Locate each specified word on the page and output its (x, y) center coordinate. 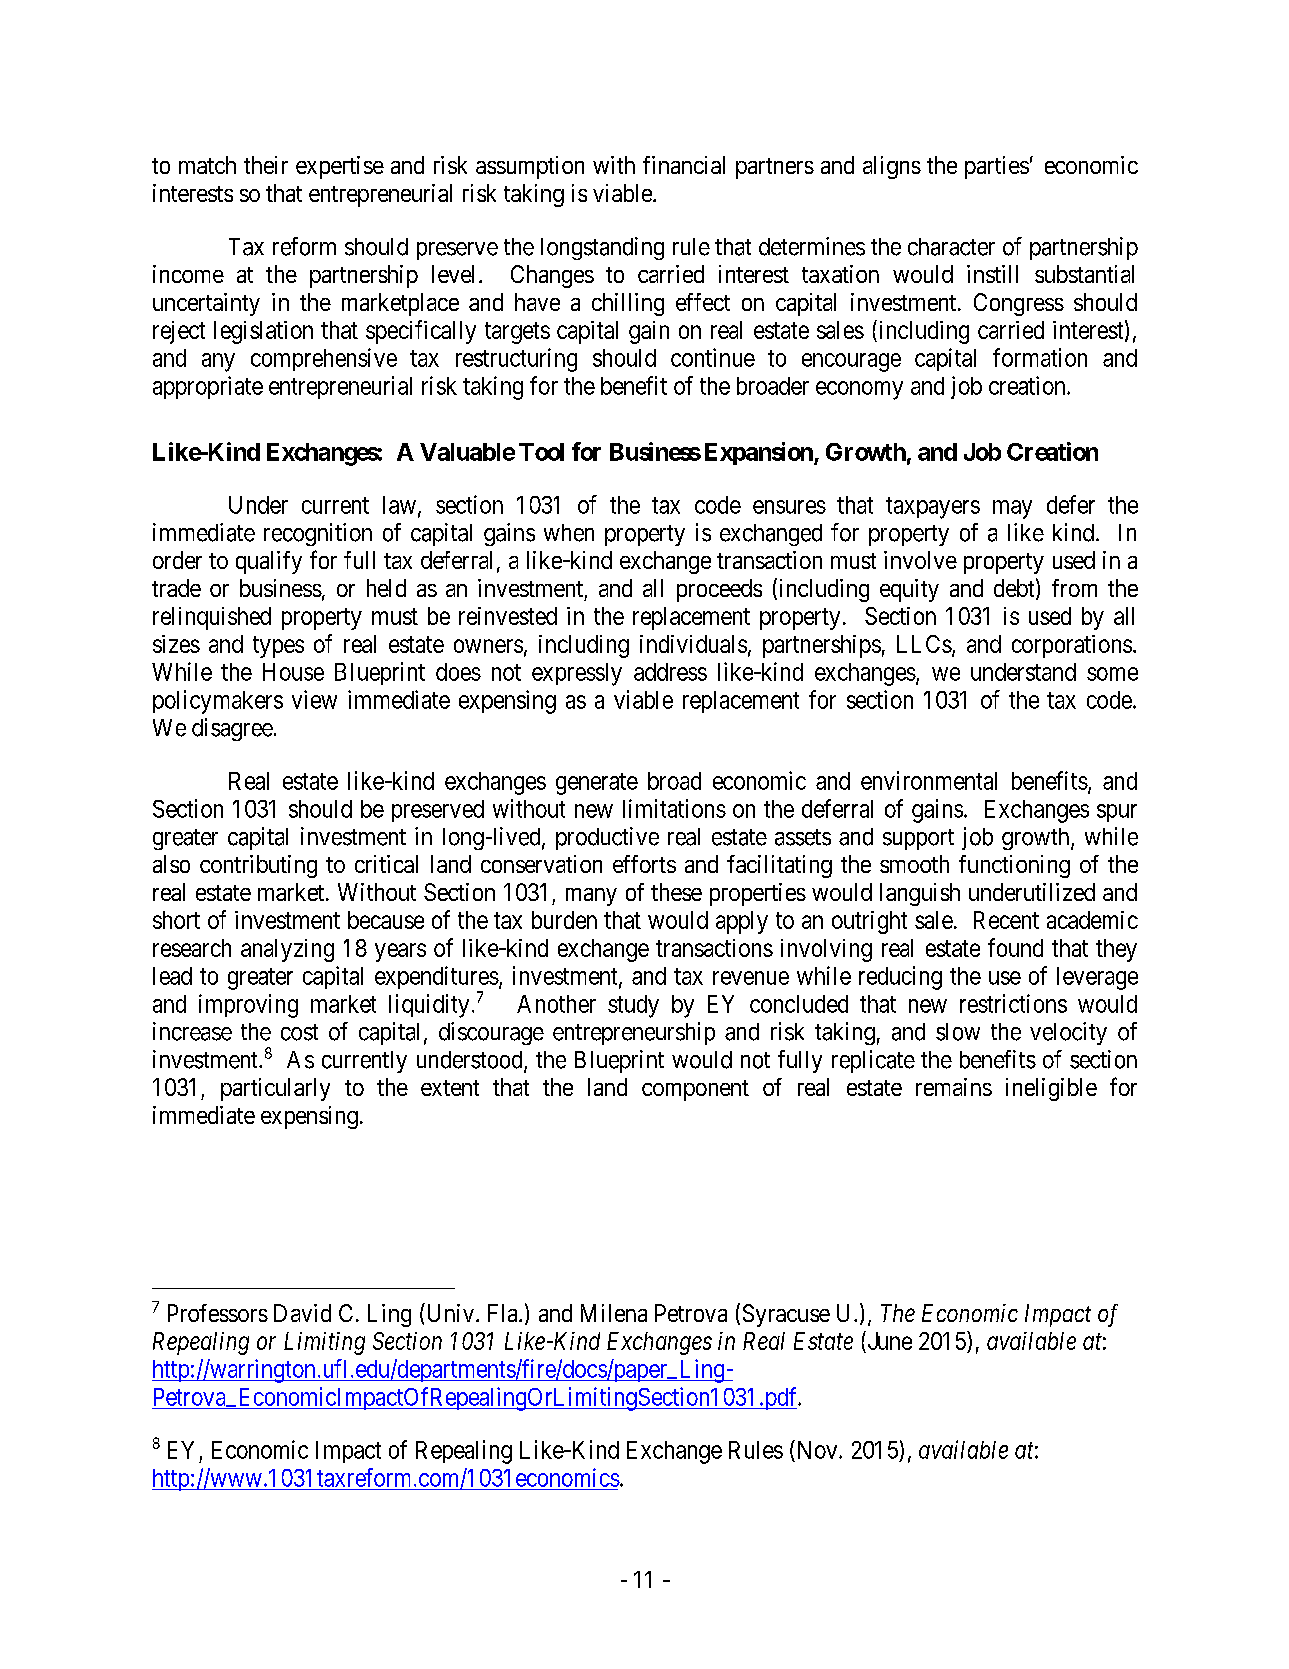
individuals (693, 644)
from (1074, 588)
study (633, 1006)
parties (997, 167)
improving (248, 1006)
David (302, 1313)
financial (684, 165)
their (266, 165)
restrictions (1013, 1003)
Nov (817, 1449)
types (278, 647)
